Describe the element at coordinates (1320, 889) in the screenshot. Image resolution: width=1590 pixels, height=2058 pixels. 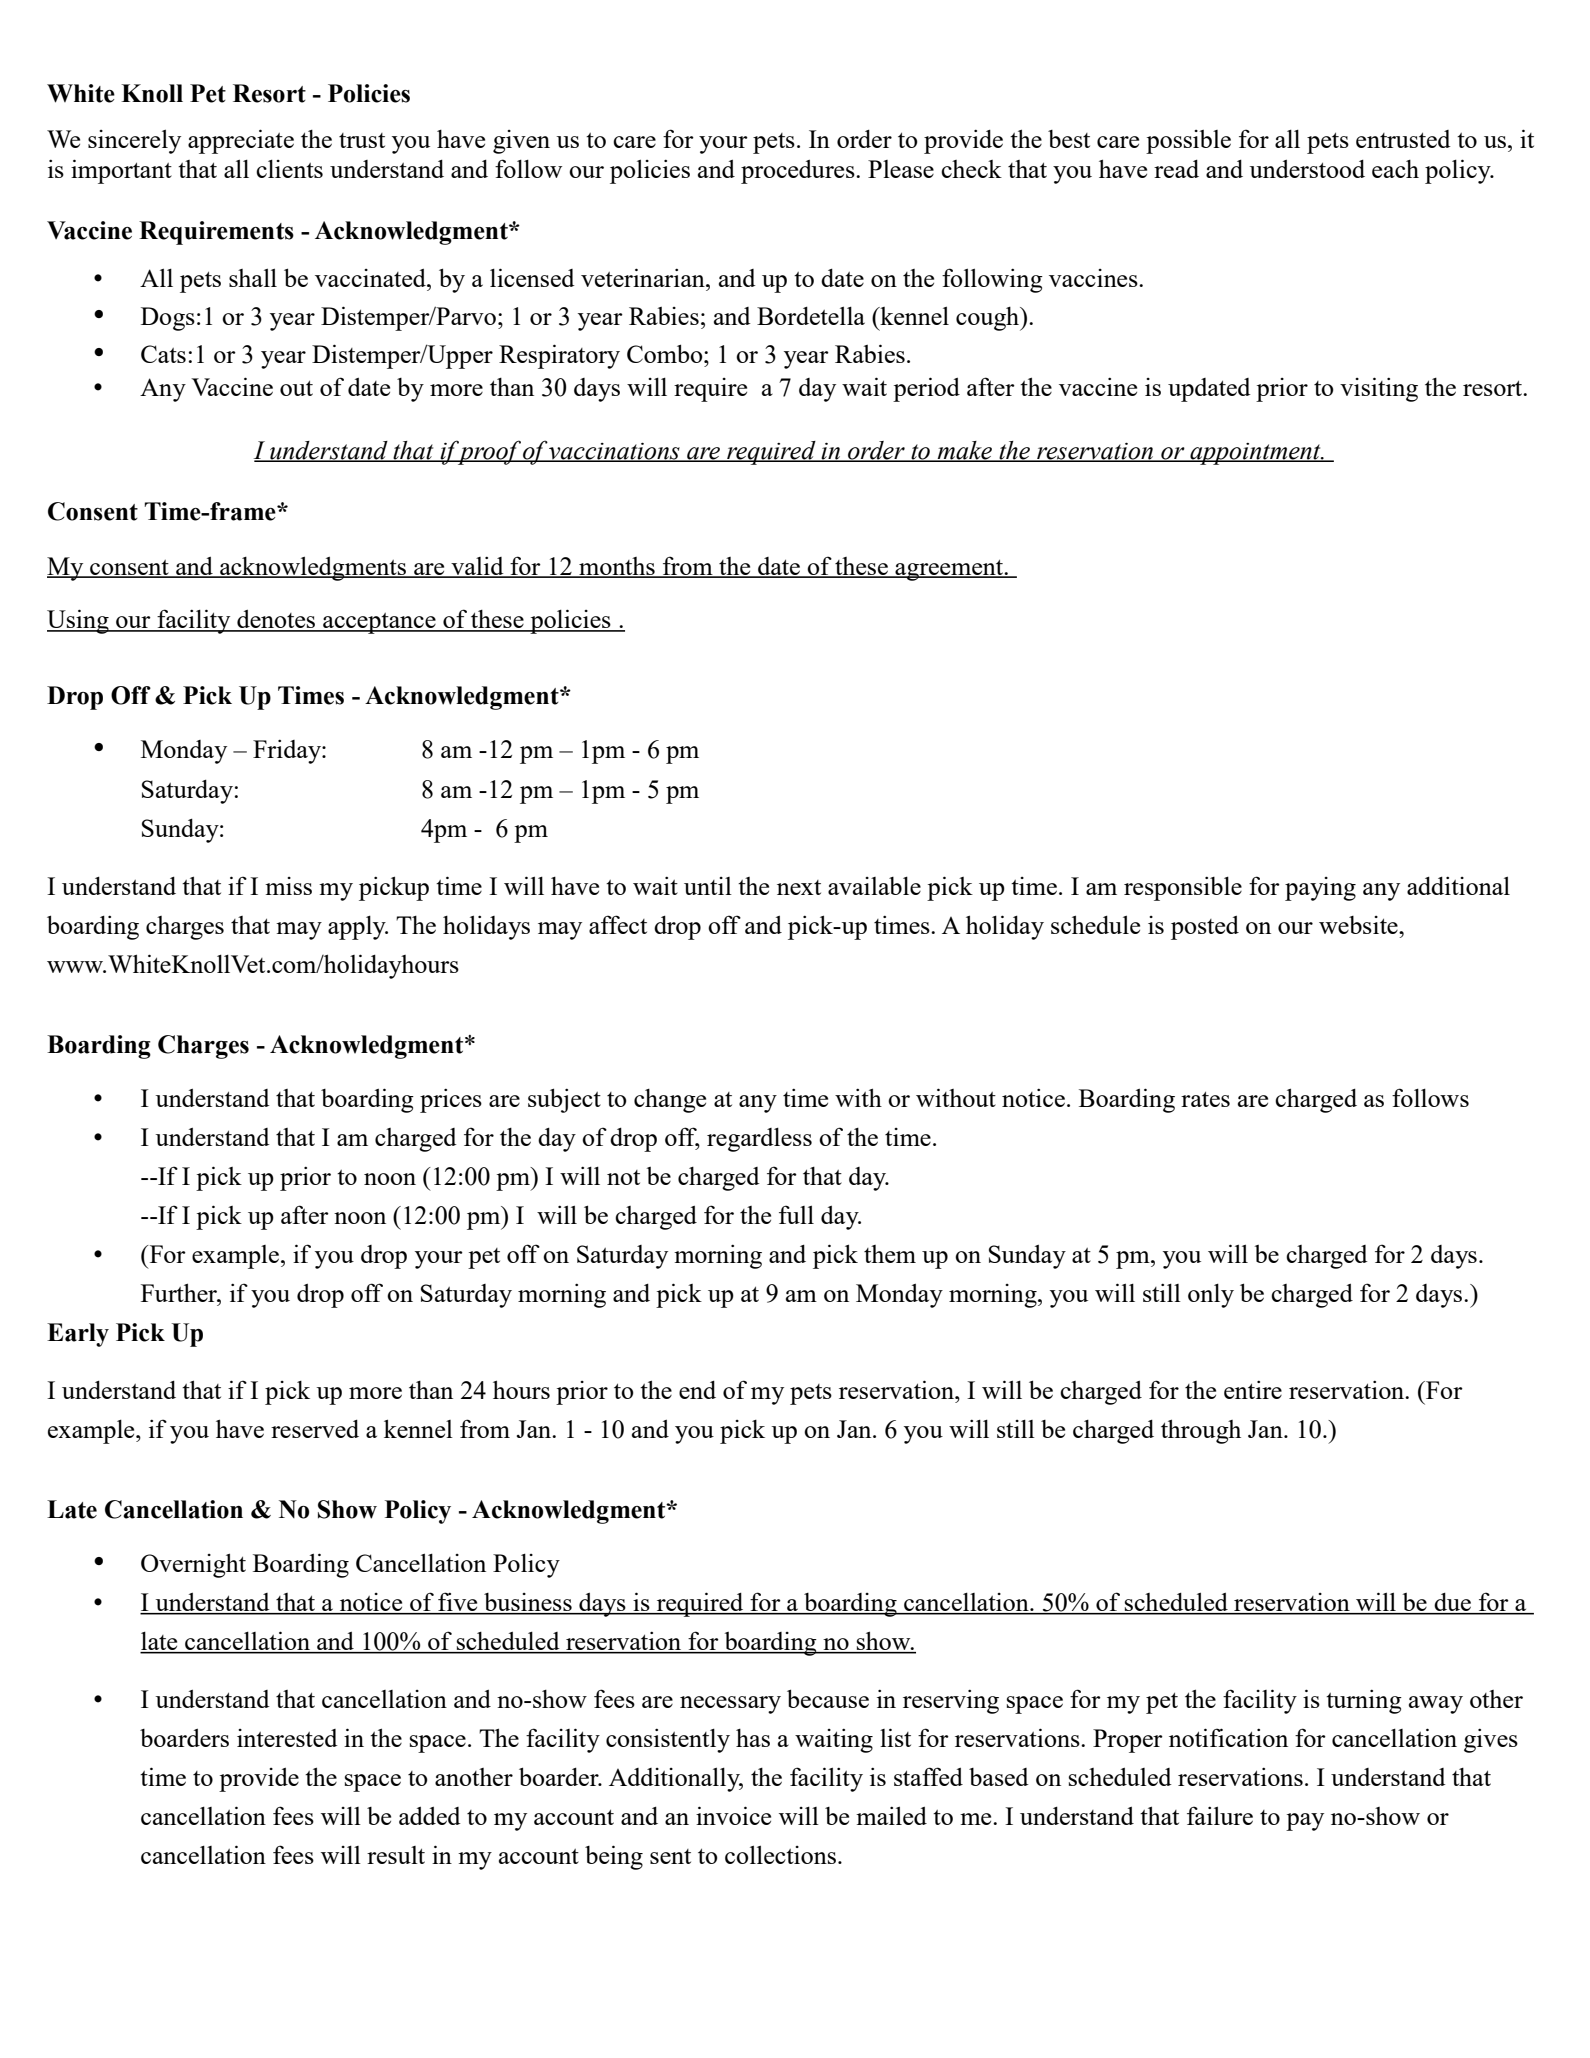
I see `paying` at that location.
